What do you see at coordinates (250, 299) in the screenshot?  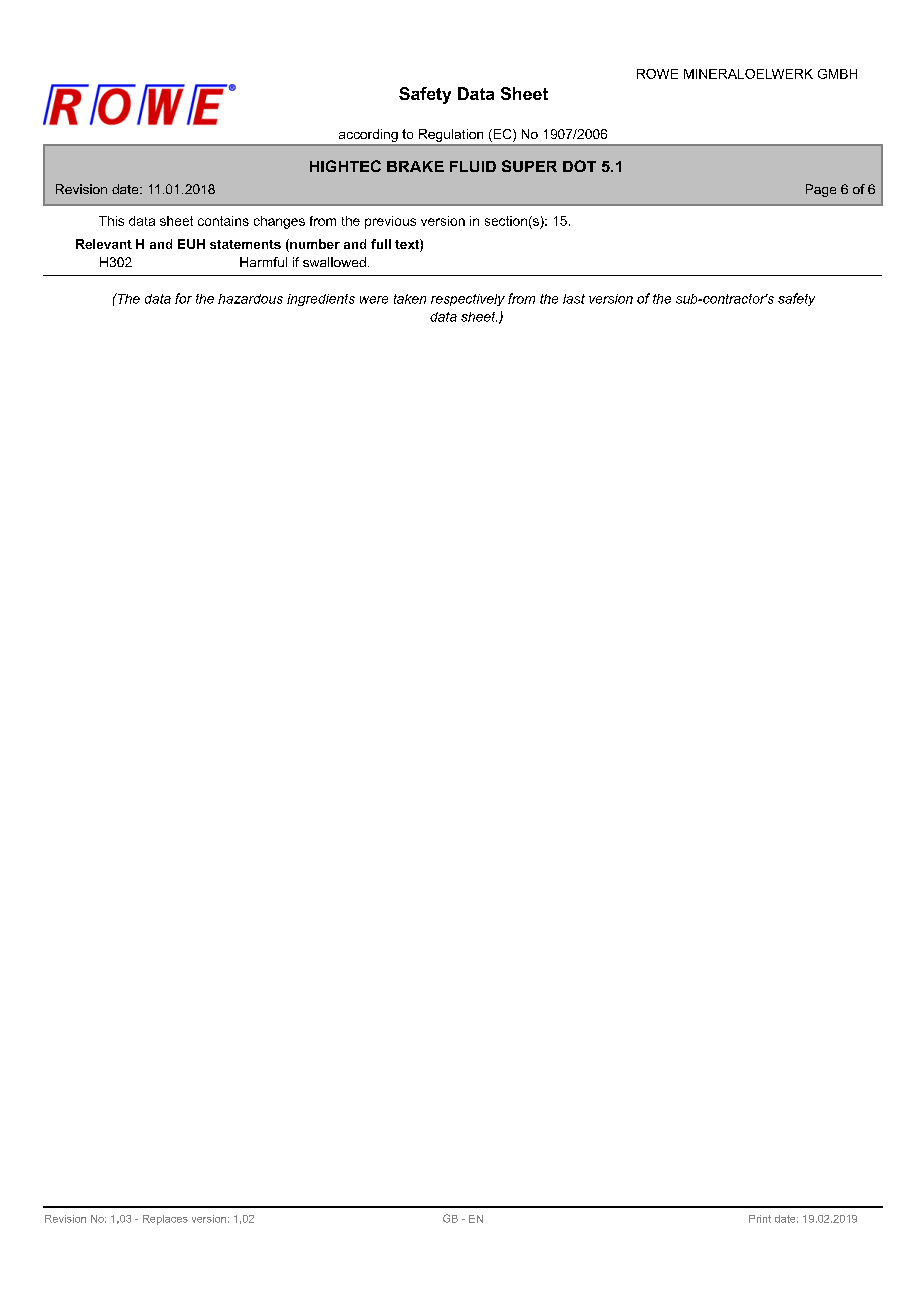 I see `hazardous` at bounding box center [250, 299].
